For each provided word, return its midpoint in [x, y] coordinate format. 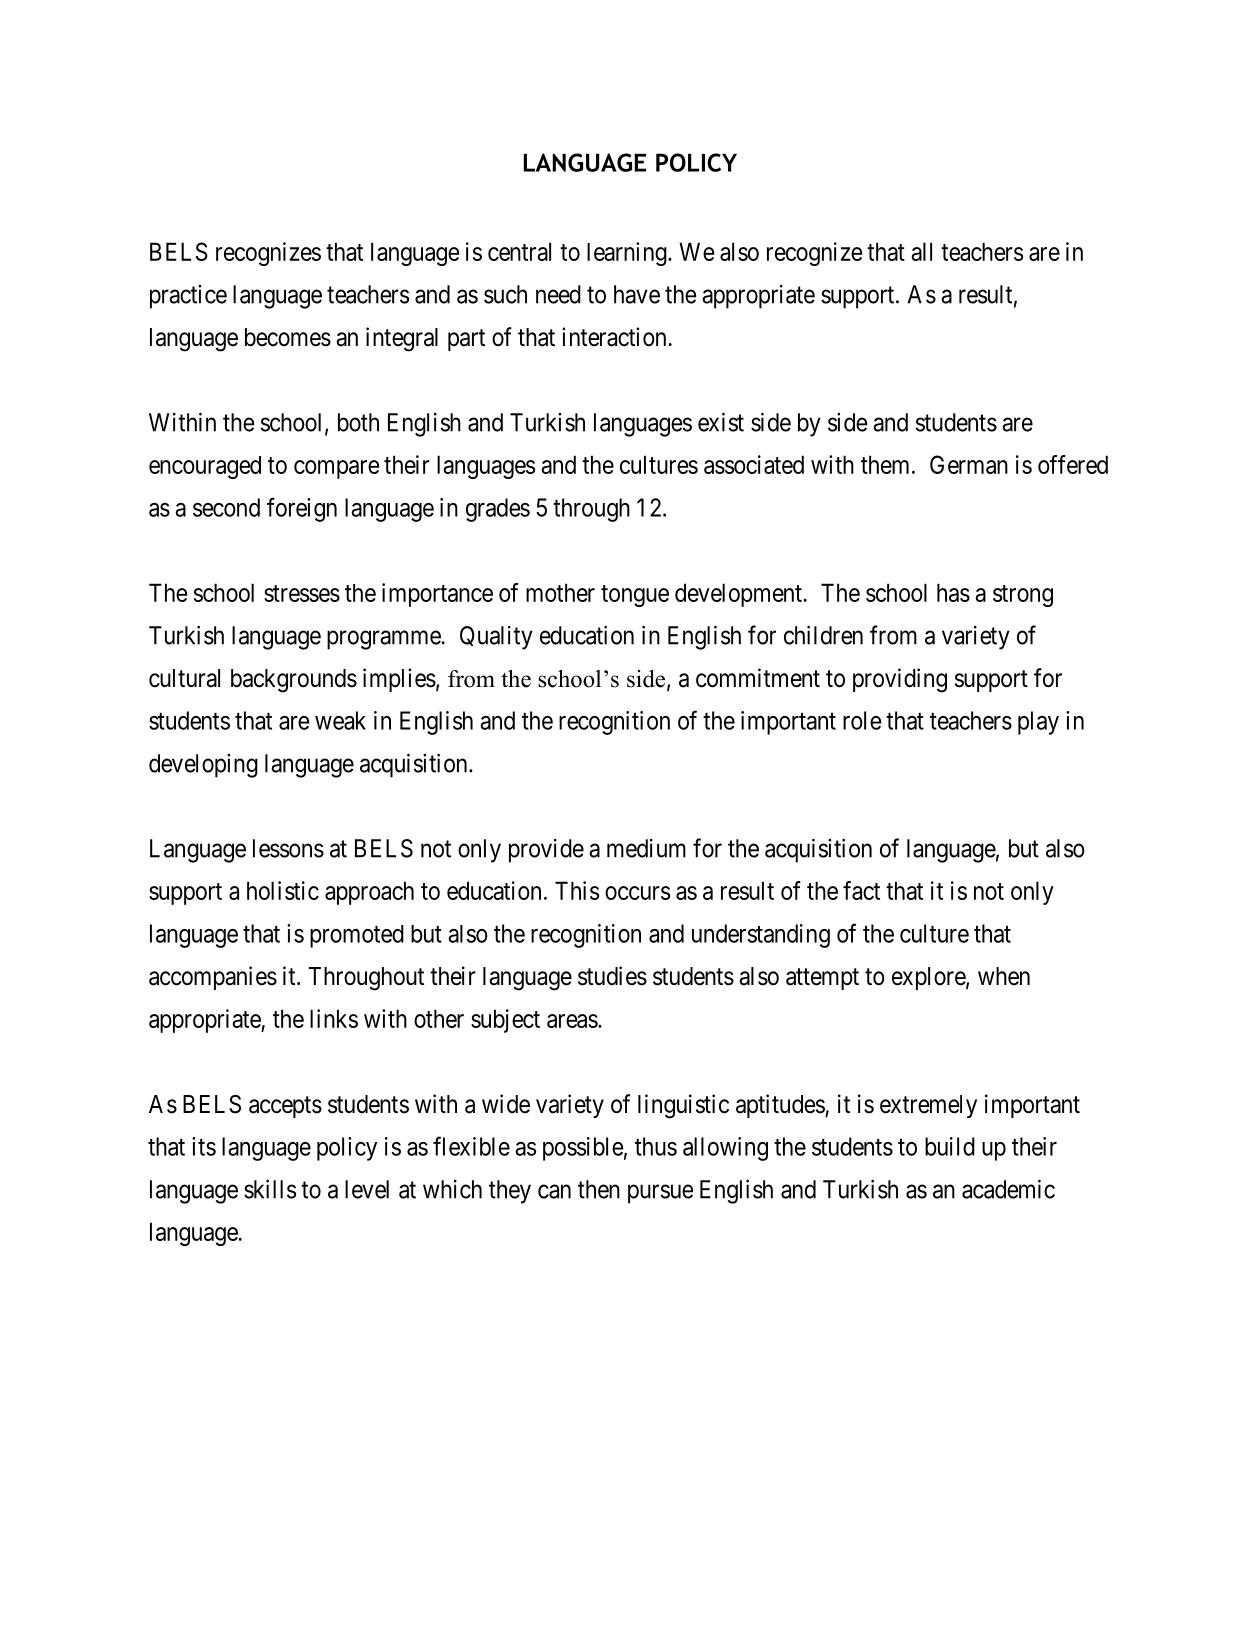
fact [861, 890]
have [637, 294]
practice [188, 297]
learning [628, 254]
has [953, 592]
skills [270, 1189]
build [950, 1146]
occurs [637, 893]
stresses [302, 593]
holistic [283, 890]
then [599, 1189]
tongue [635, 596]
